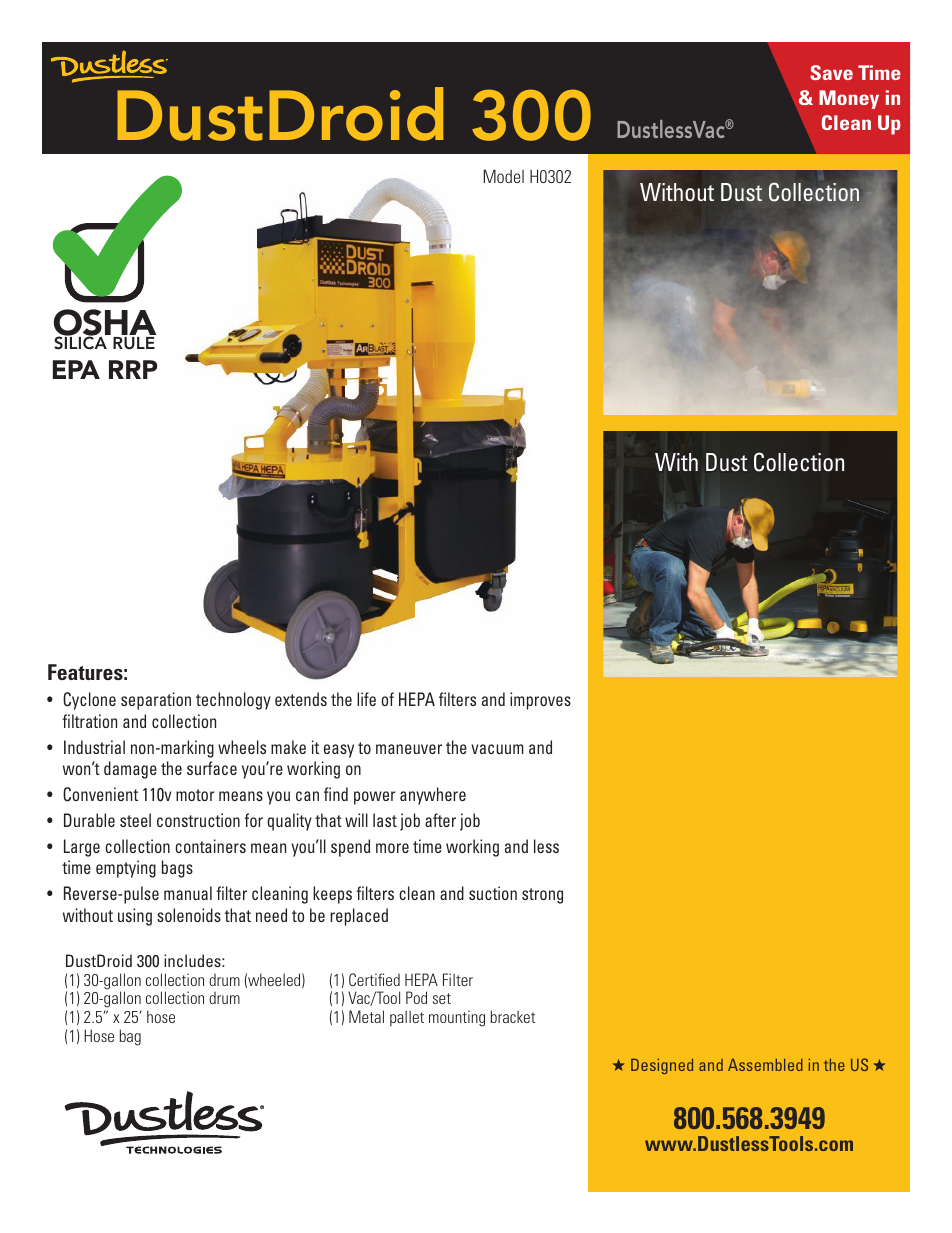 This image has height=1233, width=952. What do you see at coordinates (849, 99) in the image?
I see `Money` at bounding box center [849, 99].
